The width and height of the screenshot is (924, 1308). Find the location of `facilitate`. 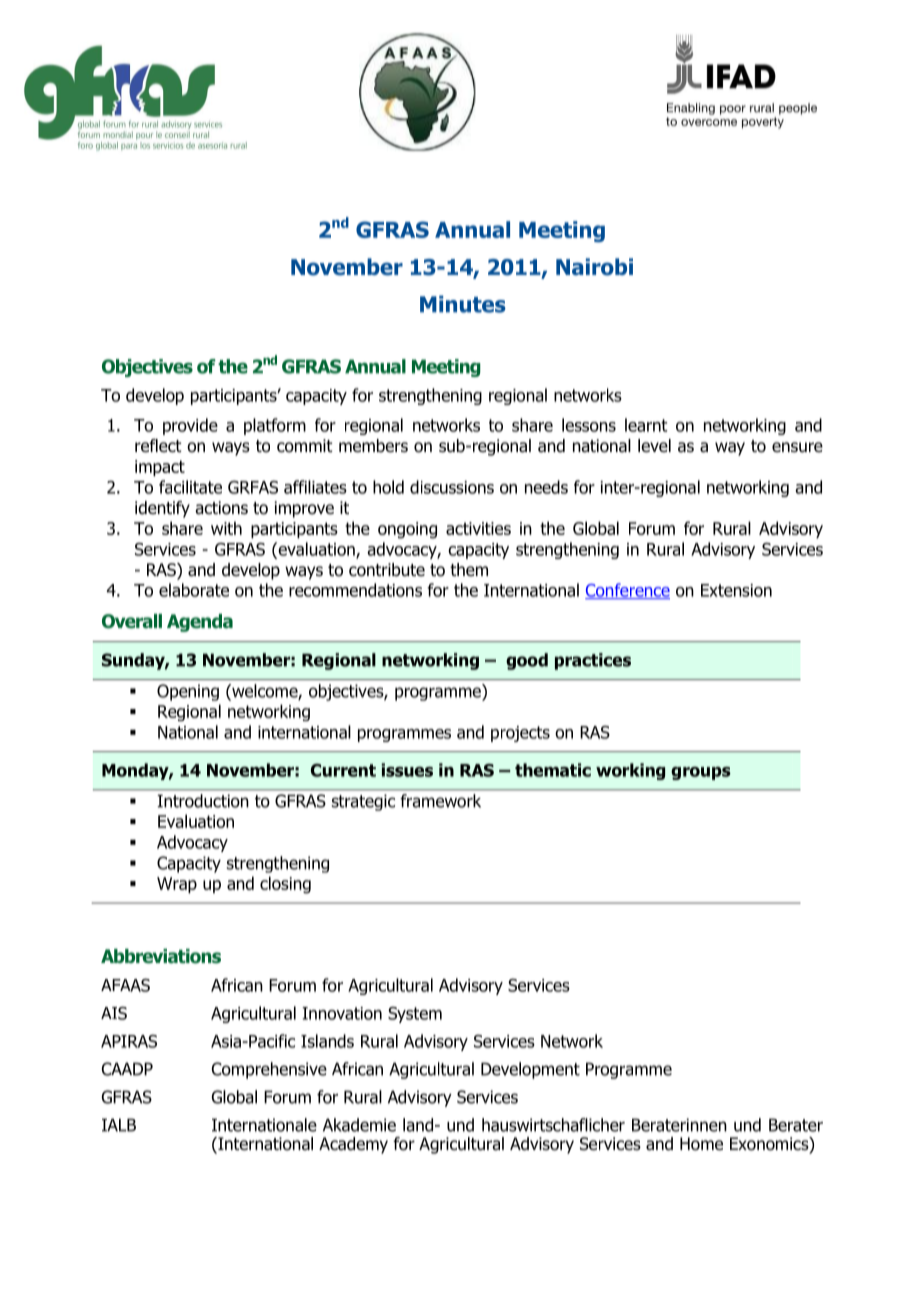

facilitate is located at coordinates (190, 487).
